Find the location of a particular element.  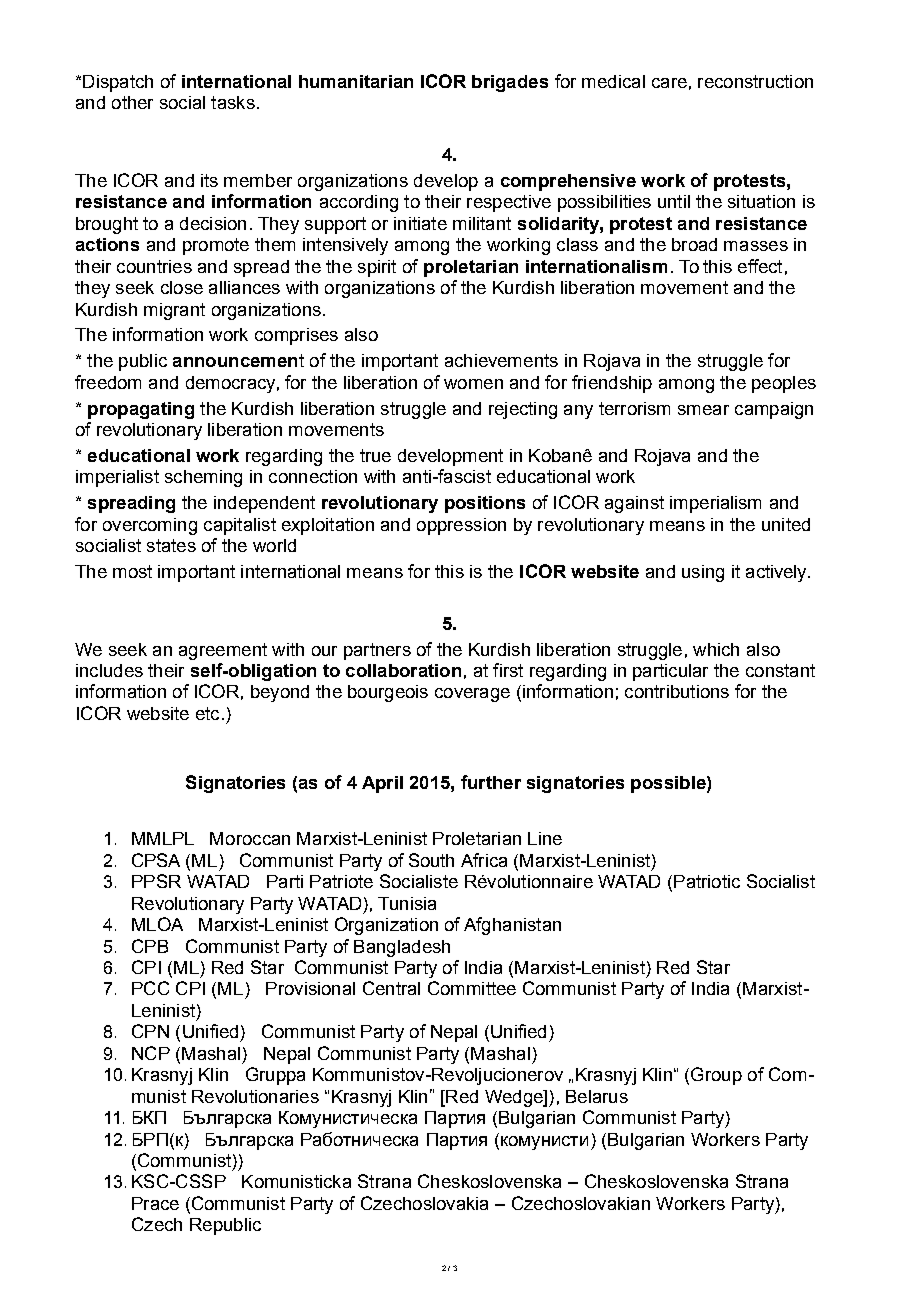

most is located at coordinates (132, 571).
